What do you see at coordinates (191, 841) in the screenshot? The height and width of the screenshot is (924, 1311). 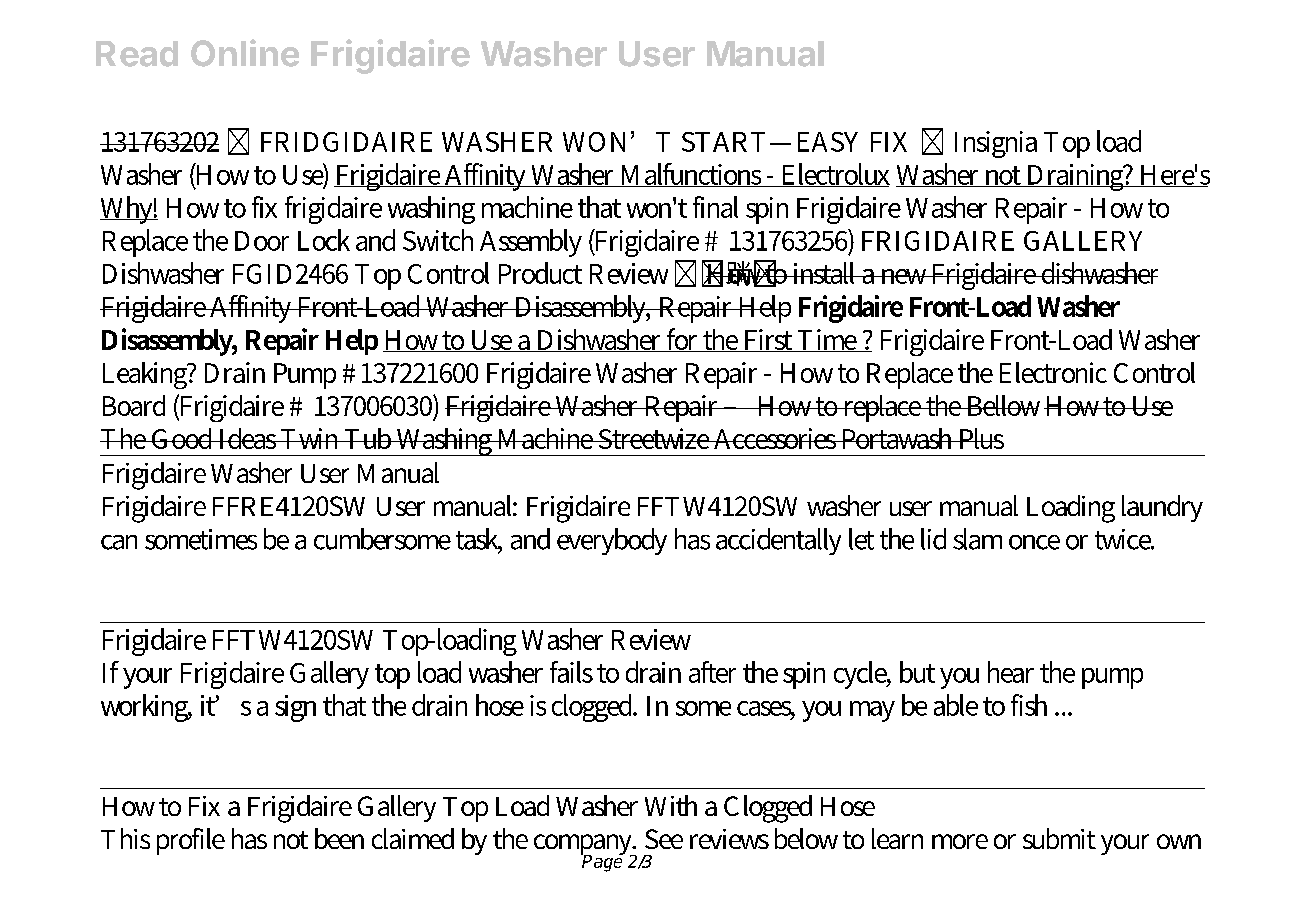 I see `profile` at bounding box center [191, 841].
